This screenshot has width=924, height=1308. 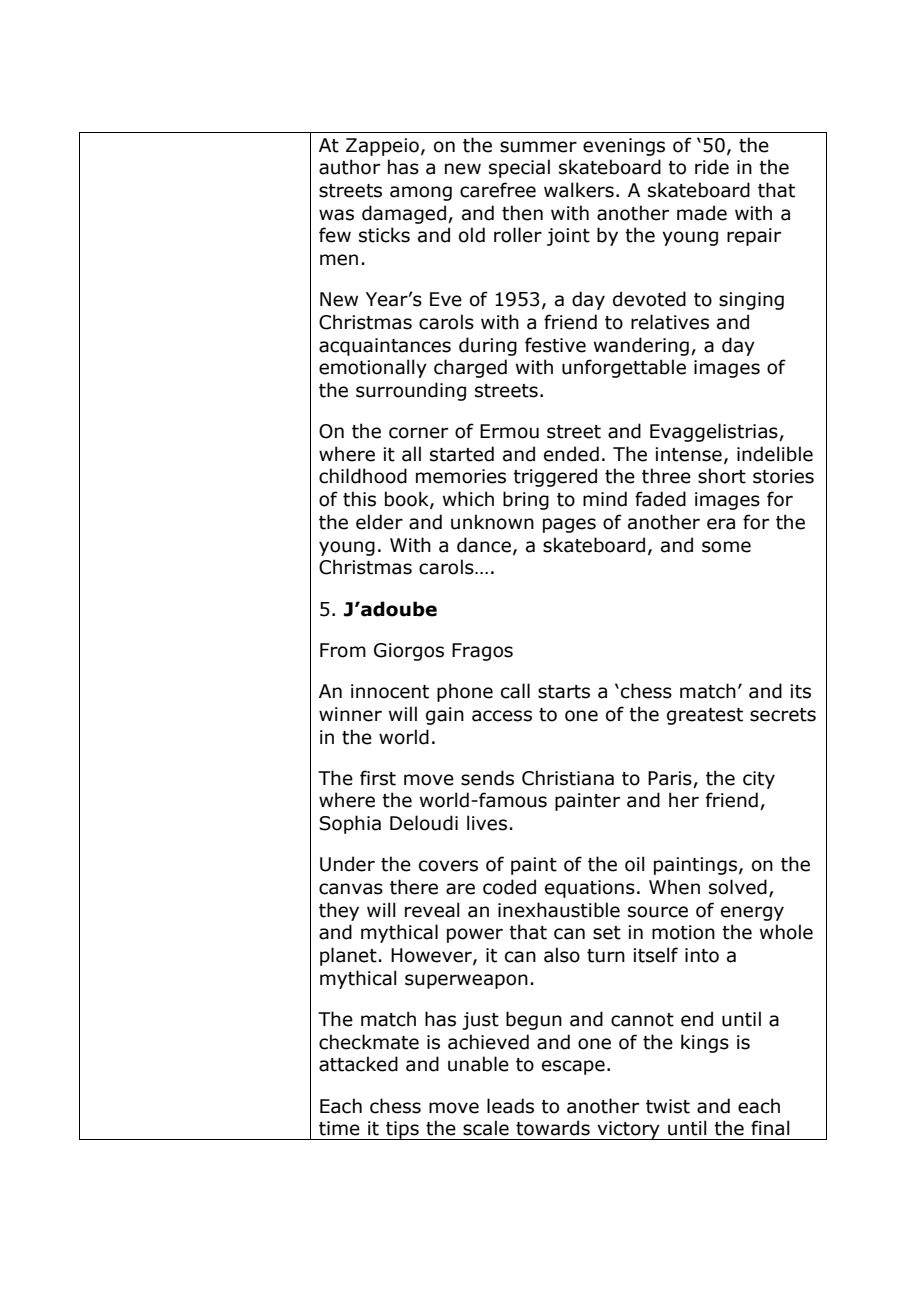 What do you see at coordinates (712, 167) in the screenshot?
I see `ride` at bounding box center [712, 167].
